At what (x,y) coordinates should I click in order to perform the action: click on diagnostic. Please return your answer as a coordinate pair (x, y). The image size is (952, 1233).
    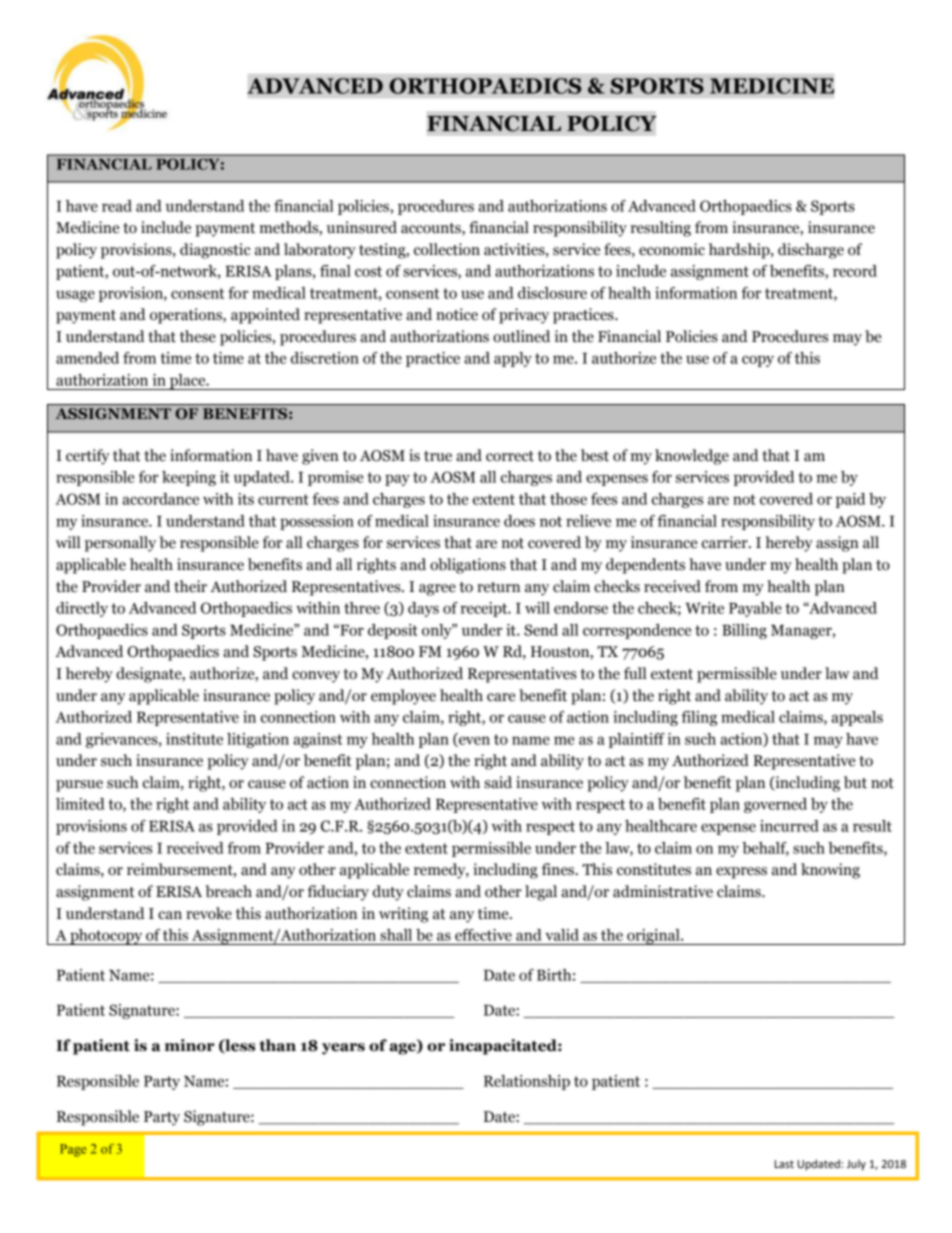
    Looking at the image, I should click on (215, 251).
